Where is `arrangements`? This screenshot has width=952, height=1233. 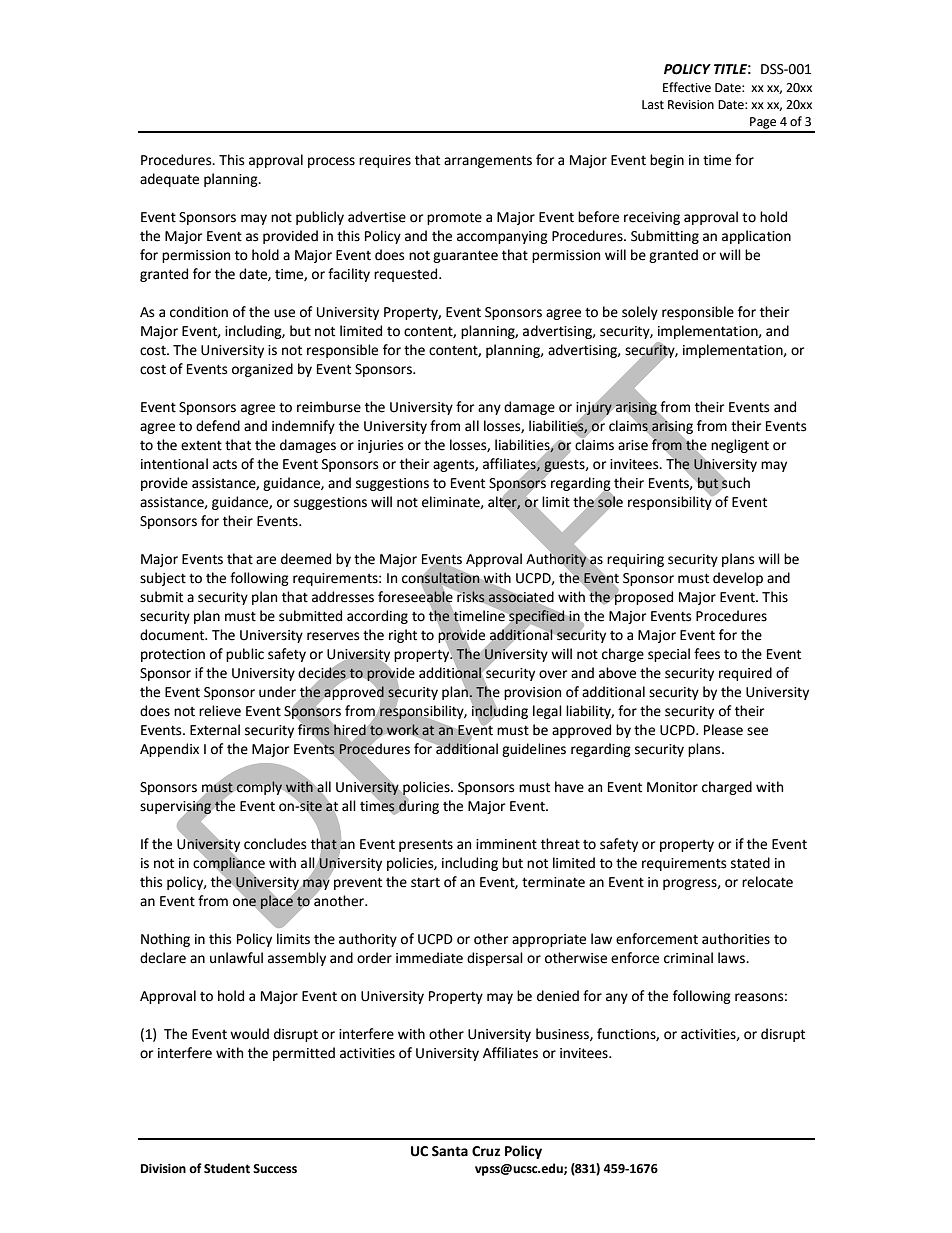 arrangements is located at coordinates (488, 161).
